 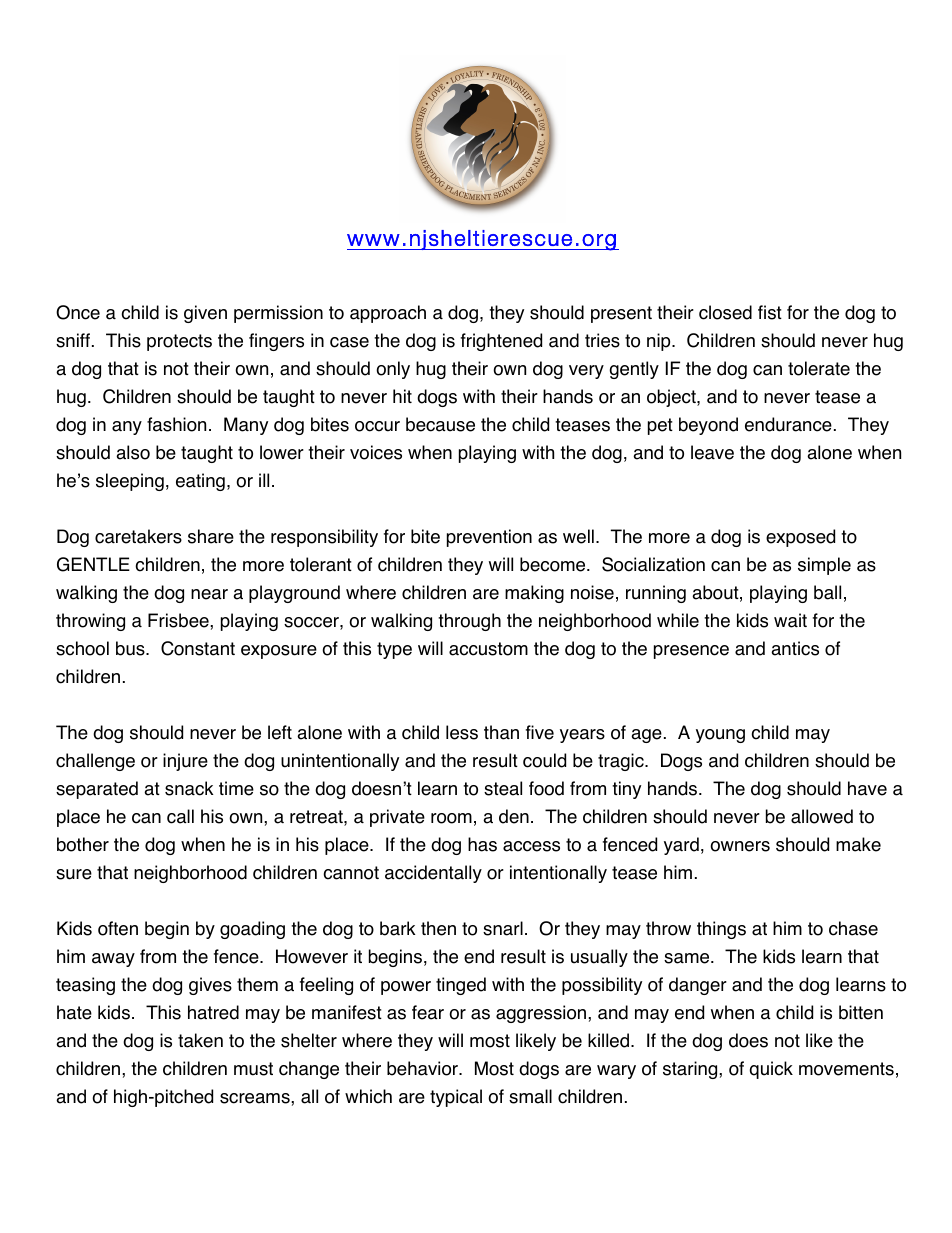 I want to click on Frisbee, so click(x=179, y=620).
